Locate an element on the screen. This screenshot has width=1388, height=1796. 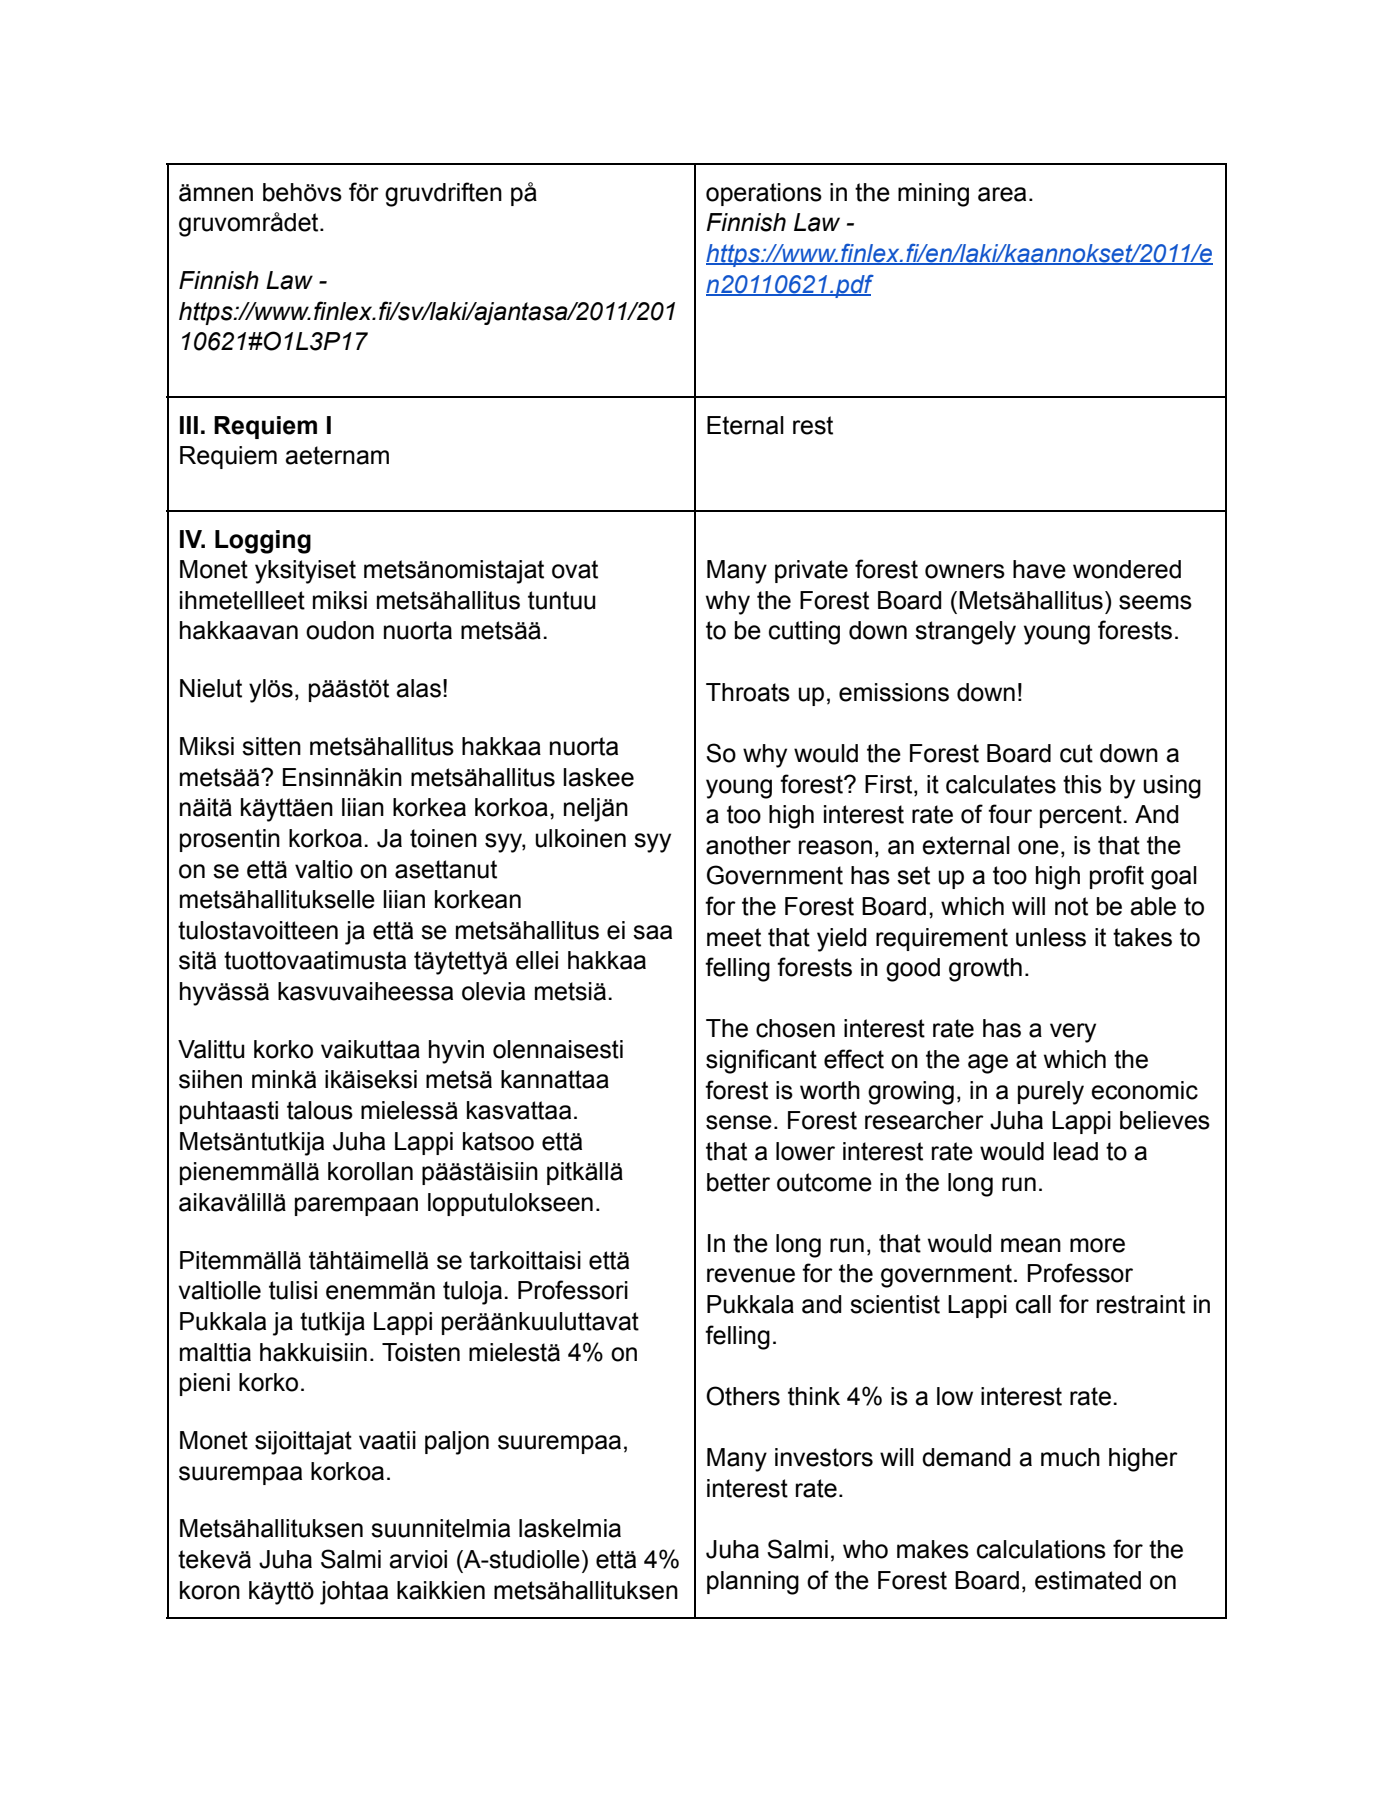
operations is located at coordinates (764, 194).
